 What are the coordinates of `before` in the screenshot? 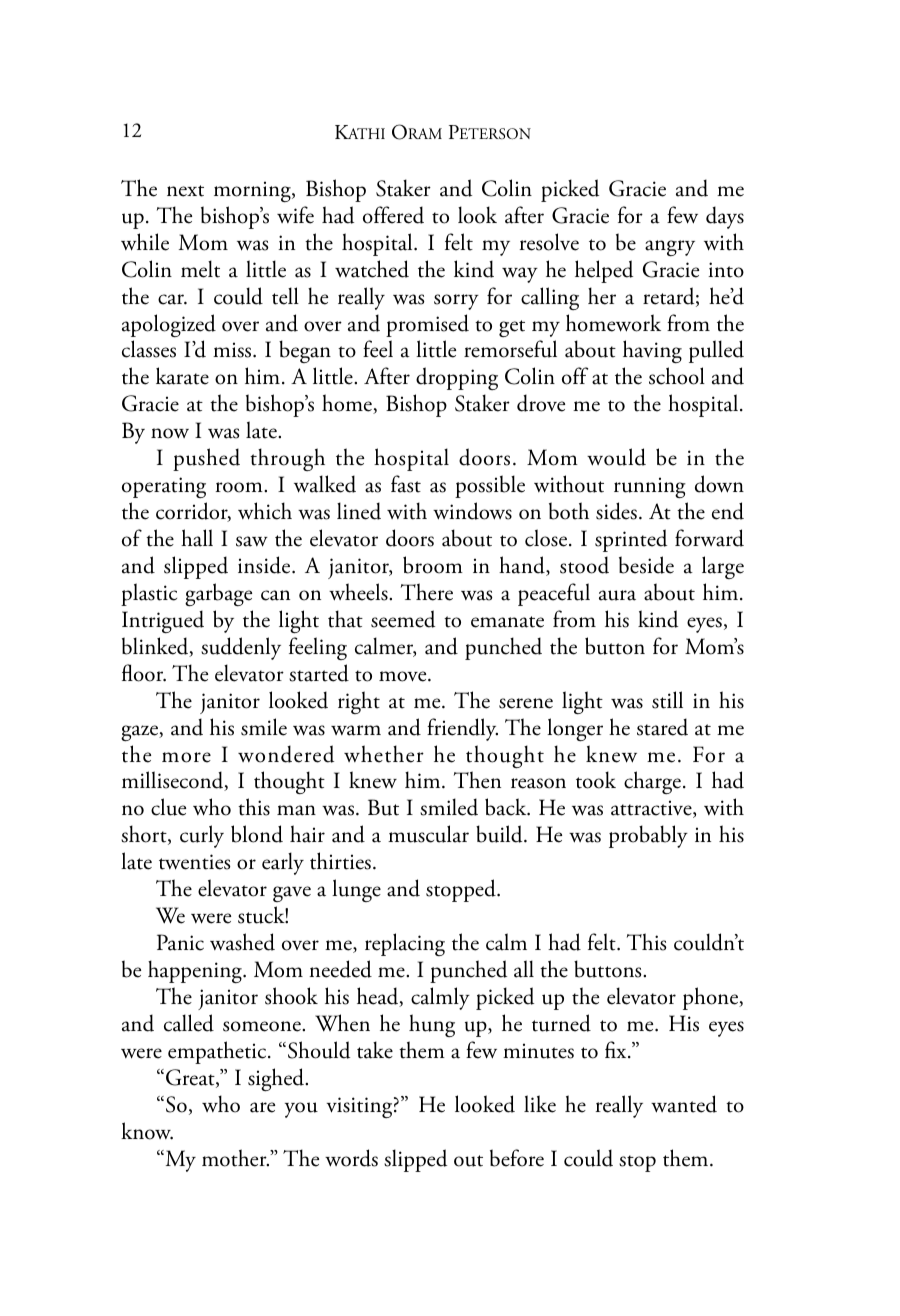 It's located at (517, 1158).
